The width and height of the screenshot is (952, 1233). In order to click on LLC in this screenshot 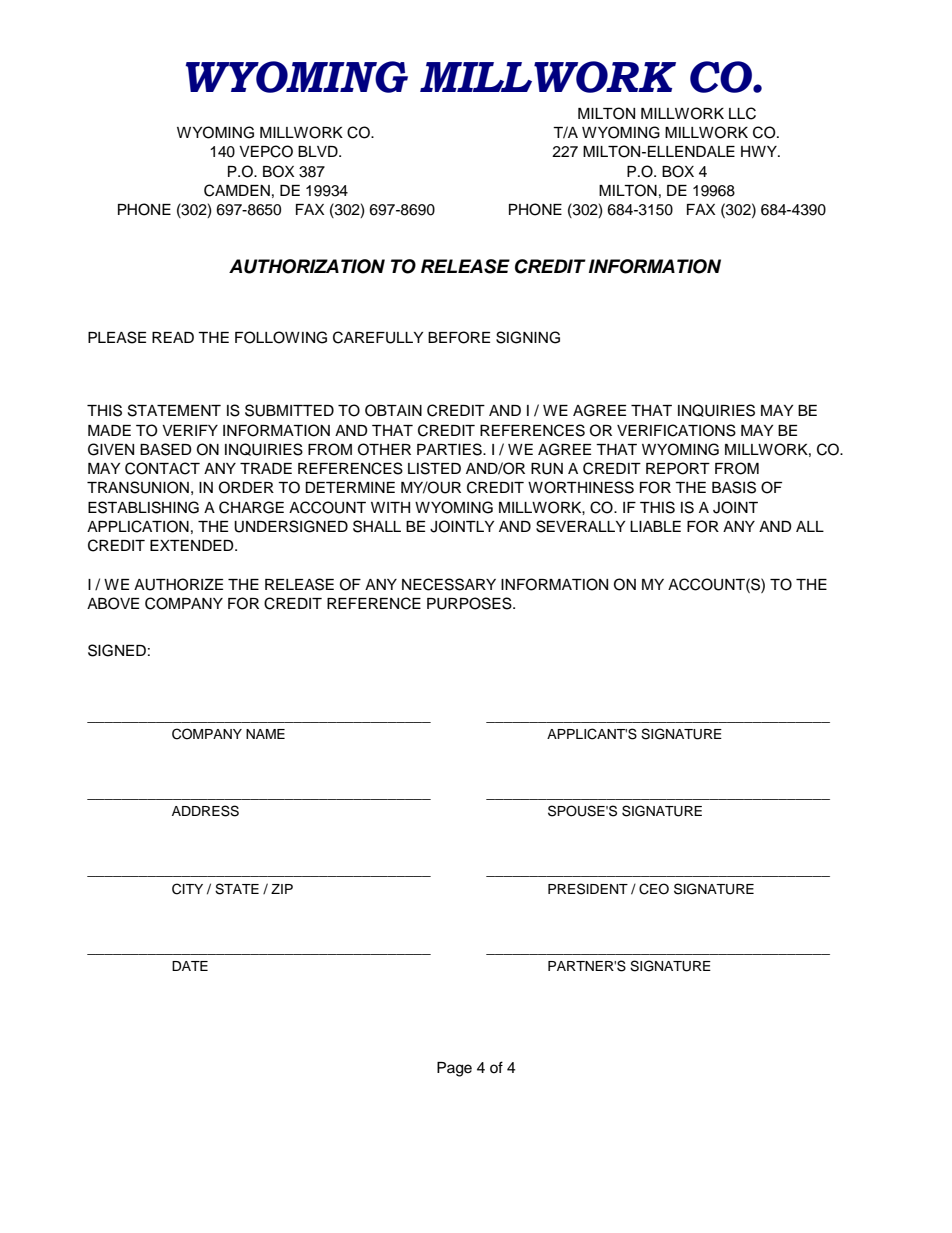, I will do `click(742, 113)`.
